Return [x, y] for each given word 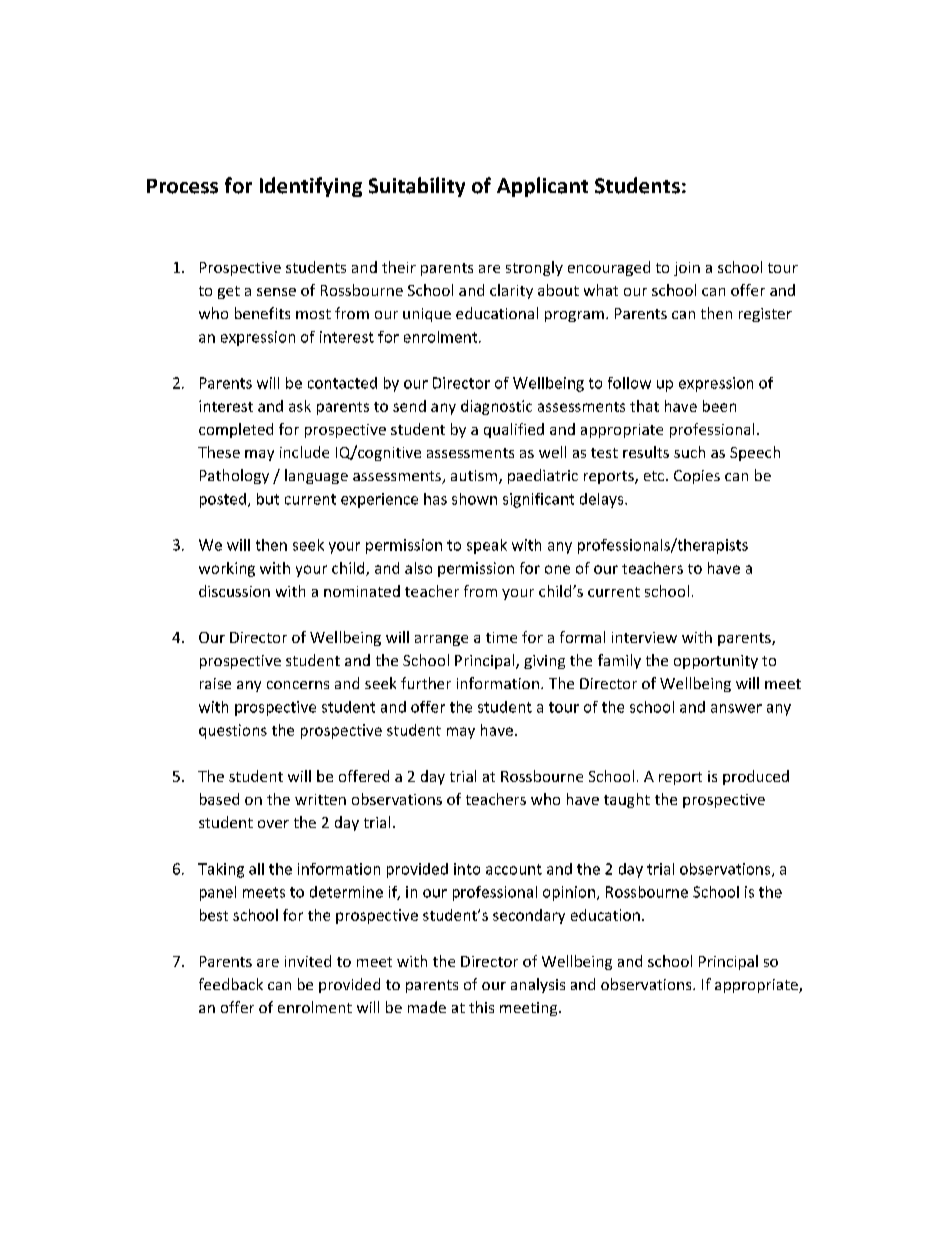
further [426, 683]
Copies [697, 477]
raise [215, 683]
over [273, 824]
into [467, 869]
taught [627, 800]
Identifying [311, 187]
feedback [231, 984]
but [268, 499]
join [687, 269]
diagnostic [496, 407]
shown [474, 499]
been [719, 406]
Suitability [417, 187]
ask [300, 406]
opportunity [716, 662]
